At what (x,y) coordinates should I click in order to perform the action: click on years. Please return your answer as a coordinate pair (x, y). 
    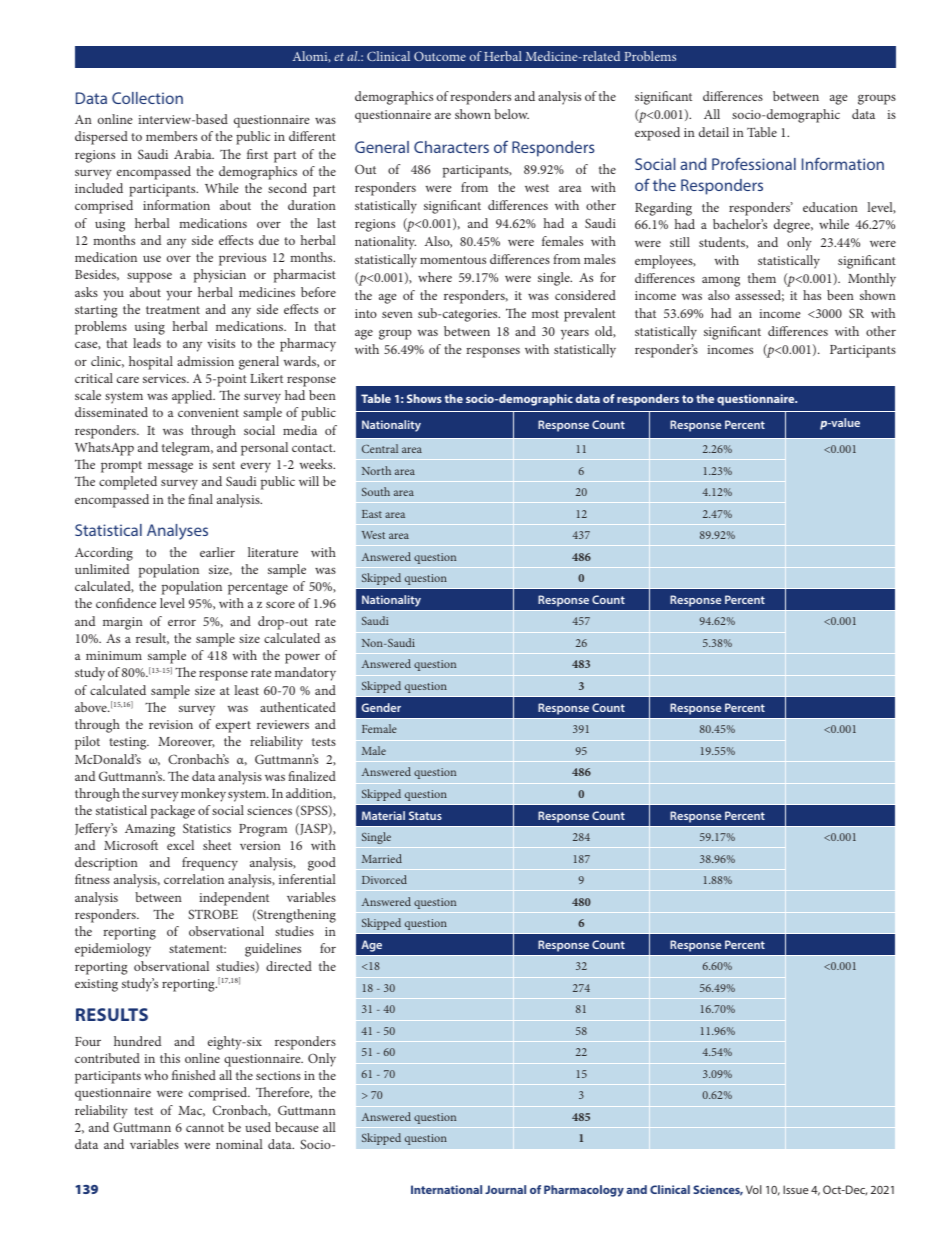
    Looking at the image, I should click on (575, 334).
